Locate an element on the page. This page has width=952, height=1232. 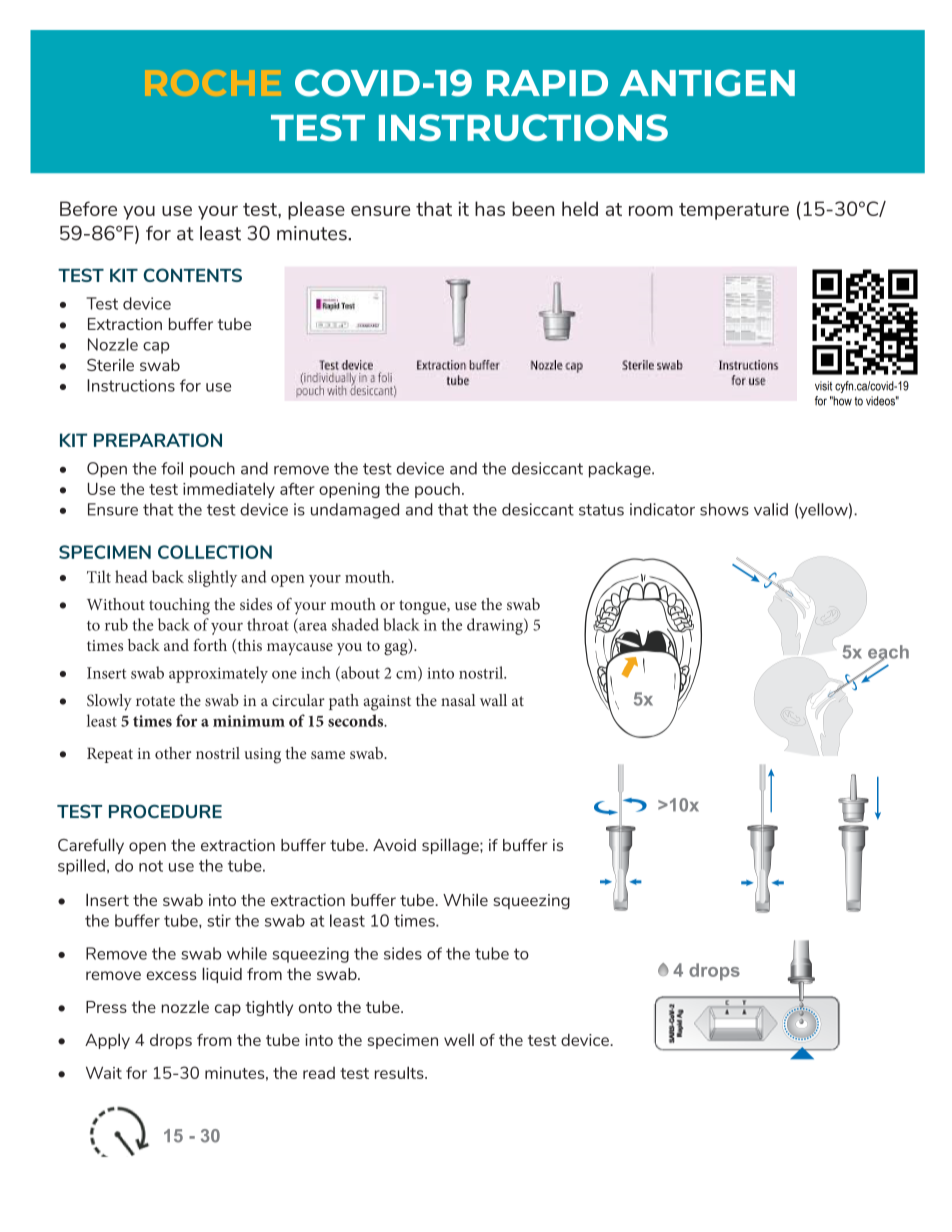
valid is located at coordinates (771, 509).
